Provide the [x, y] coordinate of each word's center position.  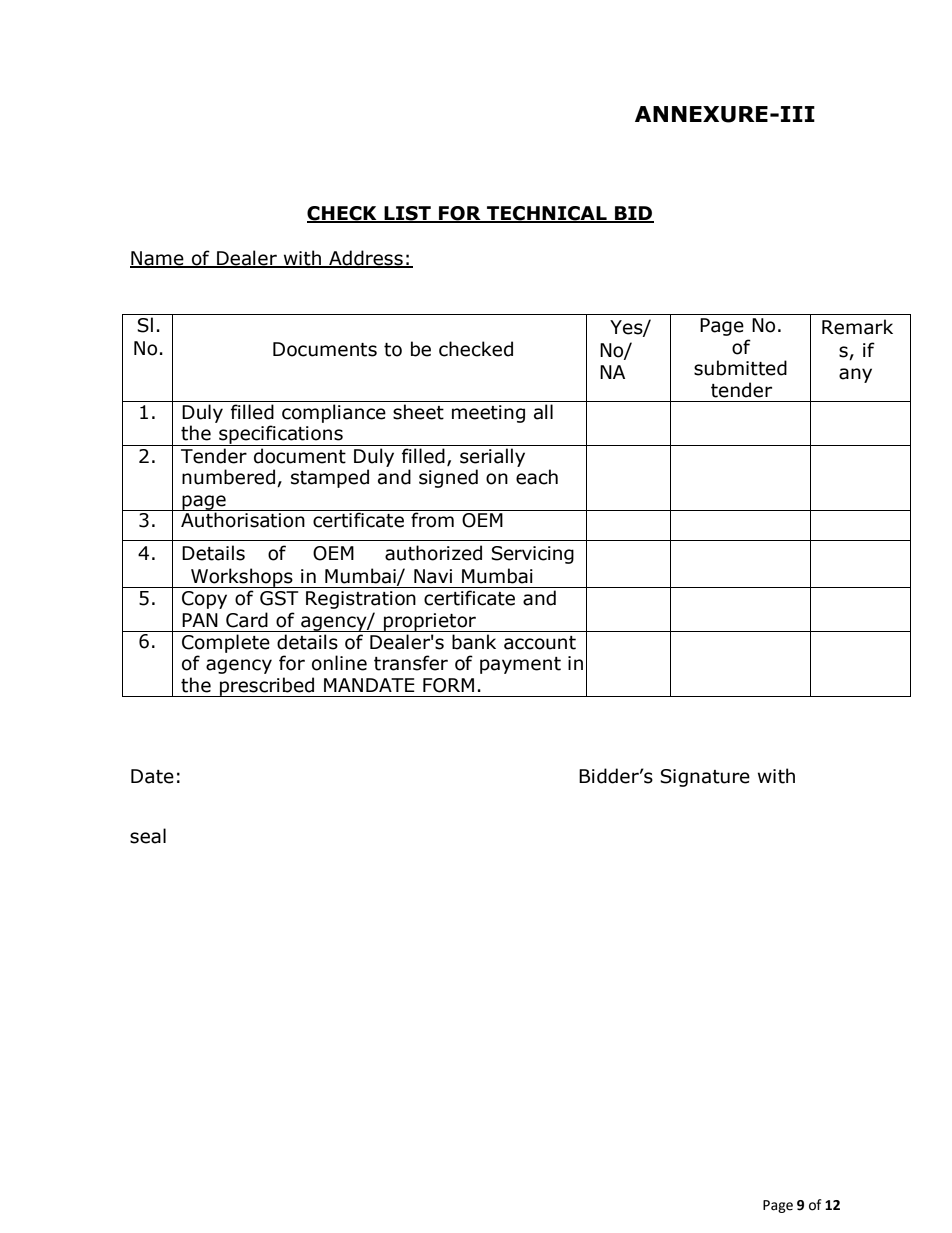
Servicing [532, 555]
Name [158, 259]
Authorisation [243, 519]
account [540, 643]
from [432, 519]
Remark [857, 327]
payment [520, 665]
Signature [705, 778]
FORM [448, 685]
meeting [488, 414]
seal [148, 836]
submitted [740, 368]
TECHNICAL [547, 214]
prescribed [267, 687]
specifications [281, 435]
